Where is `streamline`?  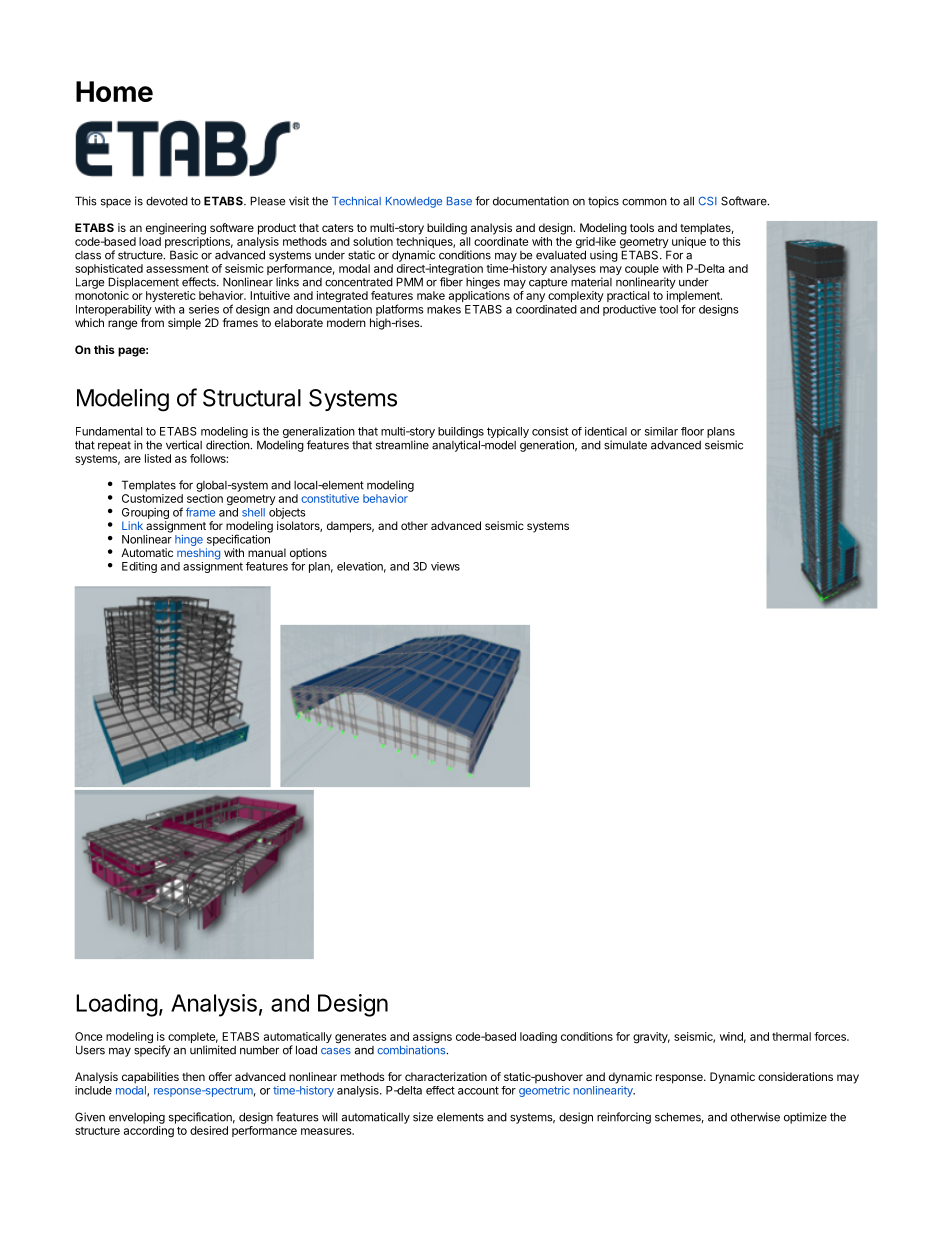 streamline is located at coordinates (402, 445).
